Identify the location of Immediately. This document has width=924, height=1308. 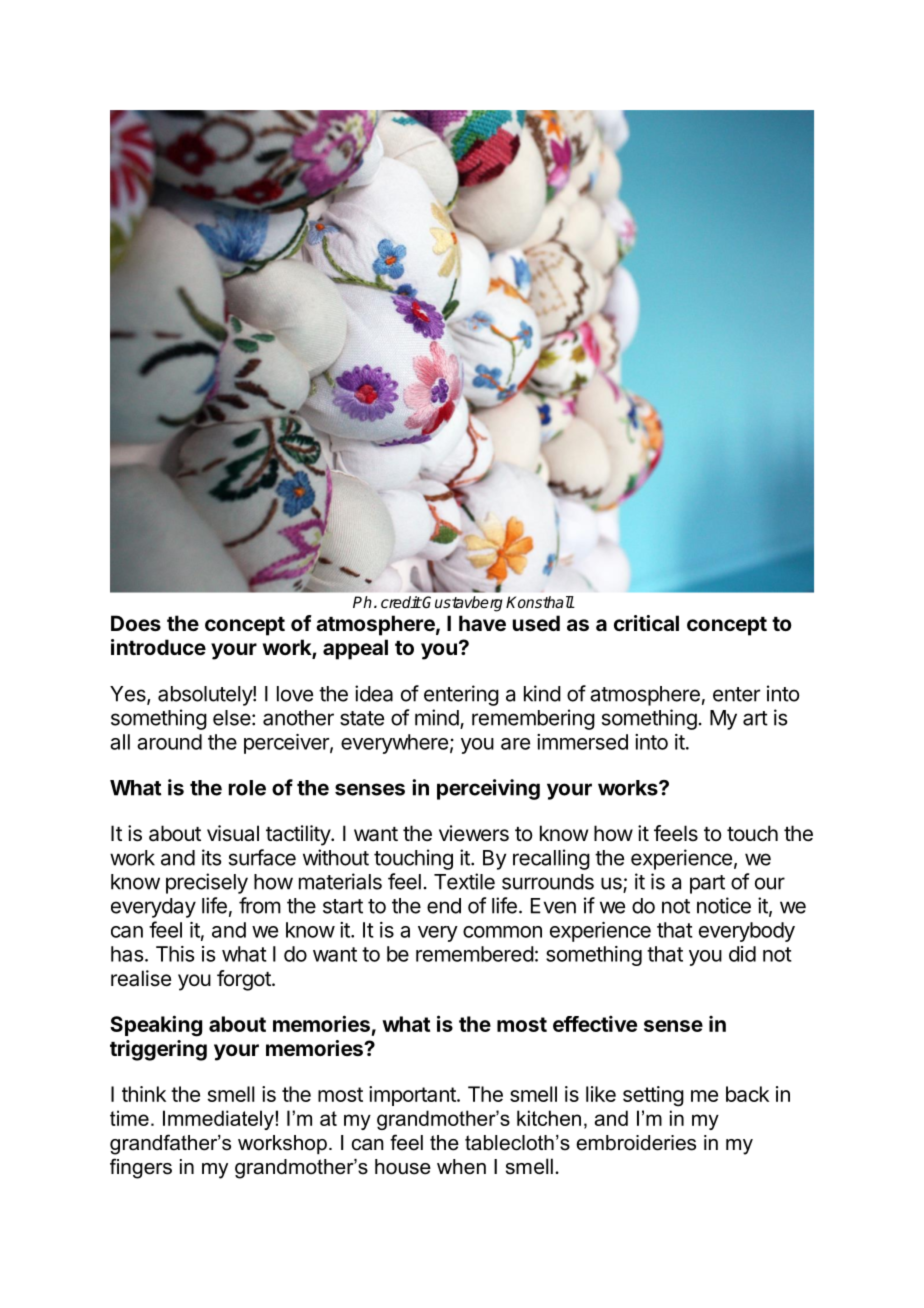
(219, 1120).
